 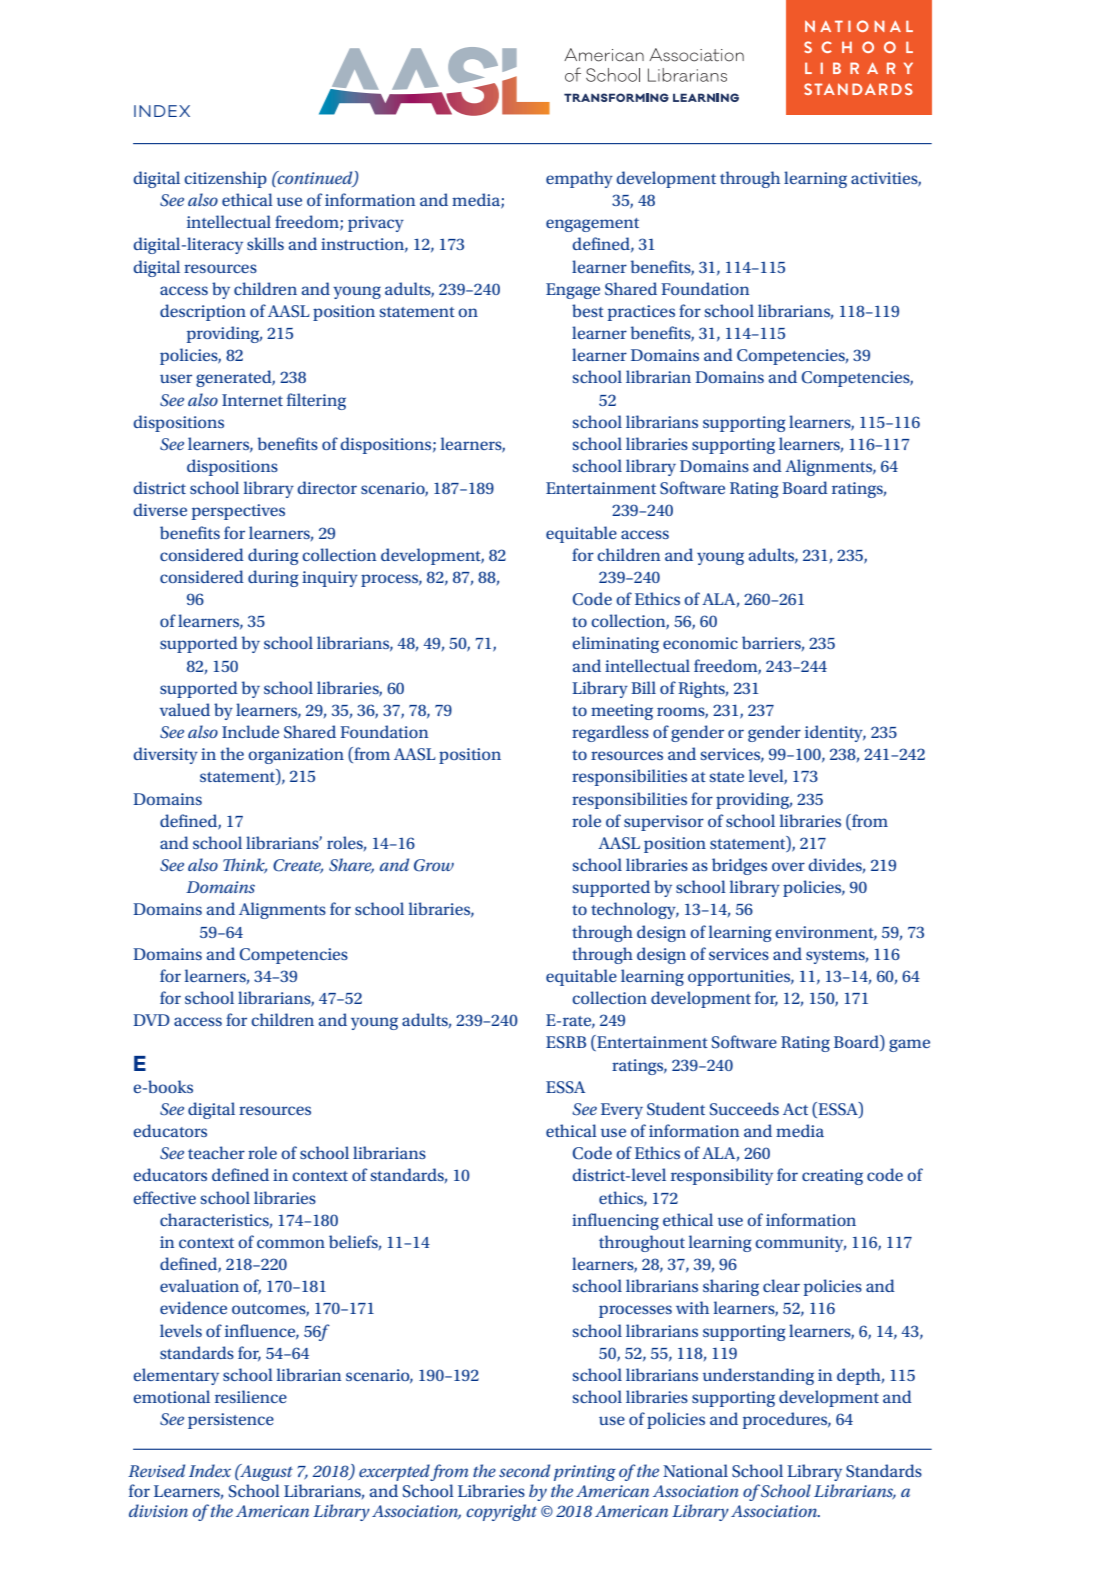 What do you see at coordinates (231, 1421) in the document?
I see `persistence` at bounding box center [231, 1421].
